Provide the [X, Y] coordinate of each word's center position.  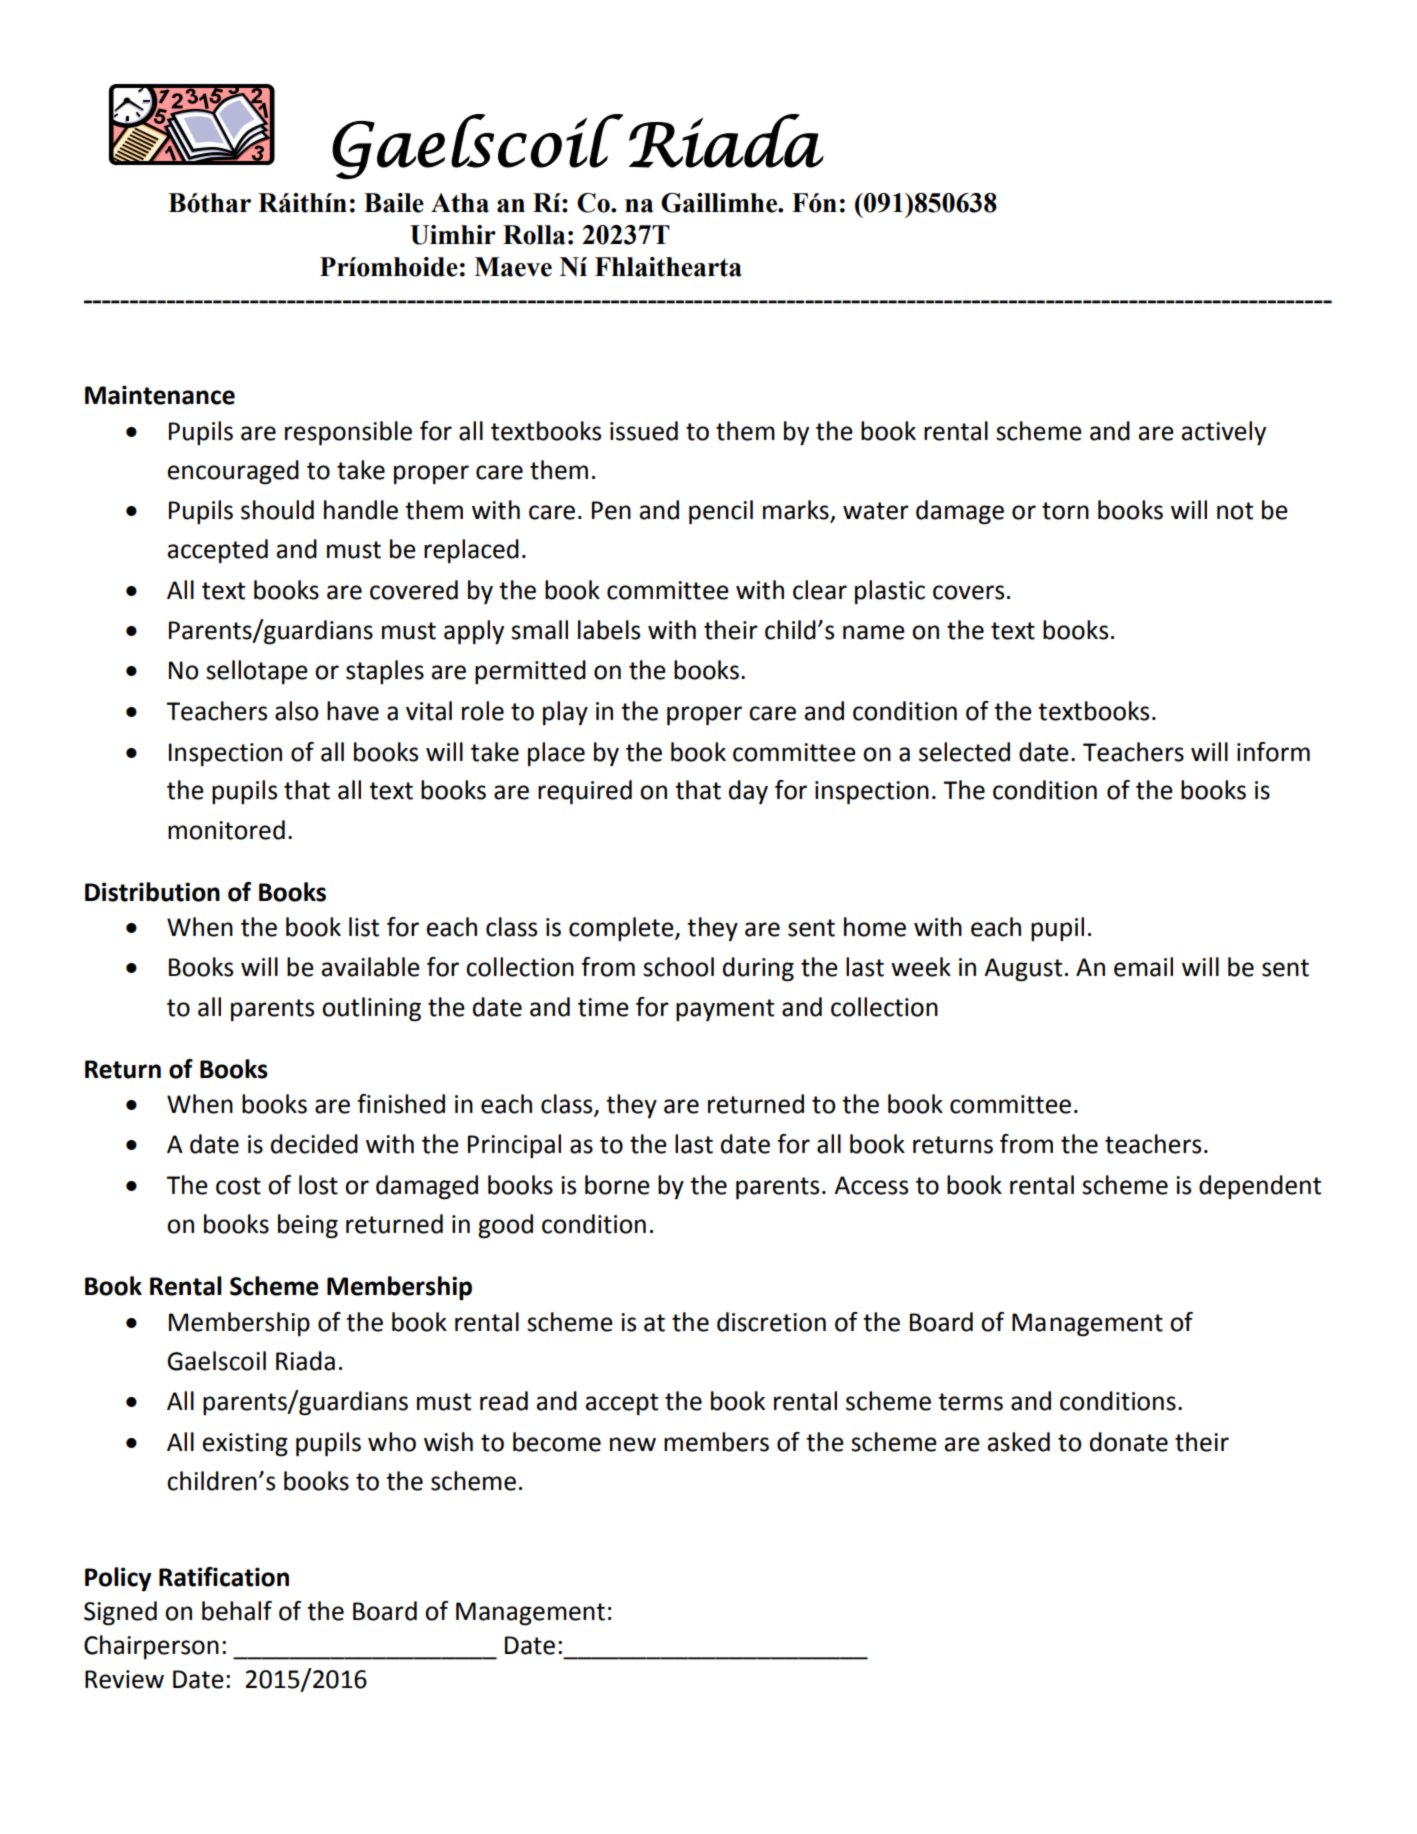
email [1143, 967]
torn [1065, 511]
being [308, 1226]
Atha [460, 203]
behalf [237, 1611]
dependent [1260, 1187]
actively [1224, 433]
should [277, 510]
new [633, 1444]
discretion [771, 1322]
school [678, 967]
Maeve [513, 267]
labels [609, 630]
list [364, 927]
